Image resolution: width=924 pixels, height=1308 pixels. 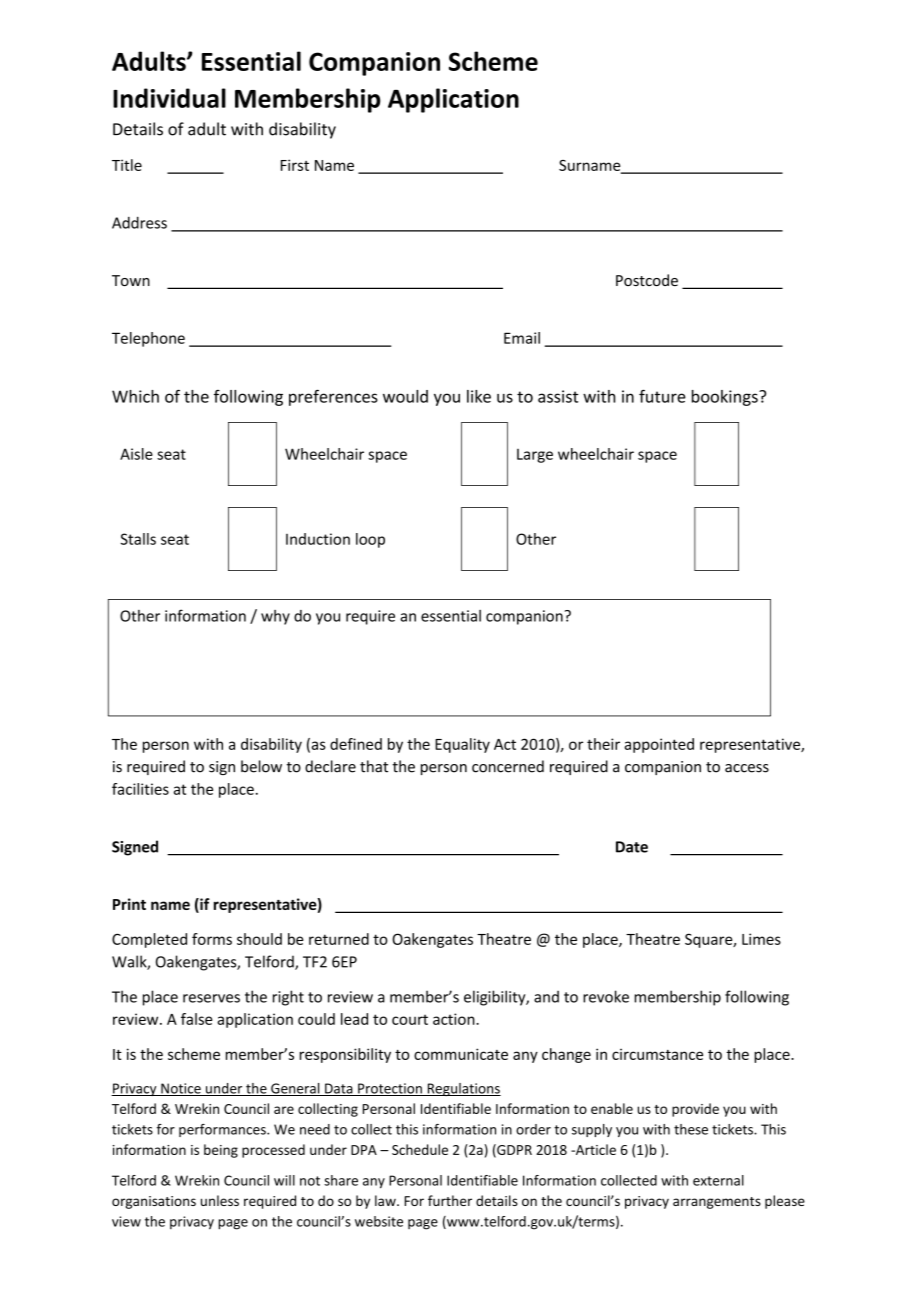 What do you see at coordinates (169, 98) in the screenshot?
I see `Individual` at bounding box center [169, 98].
